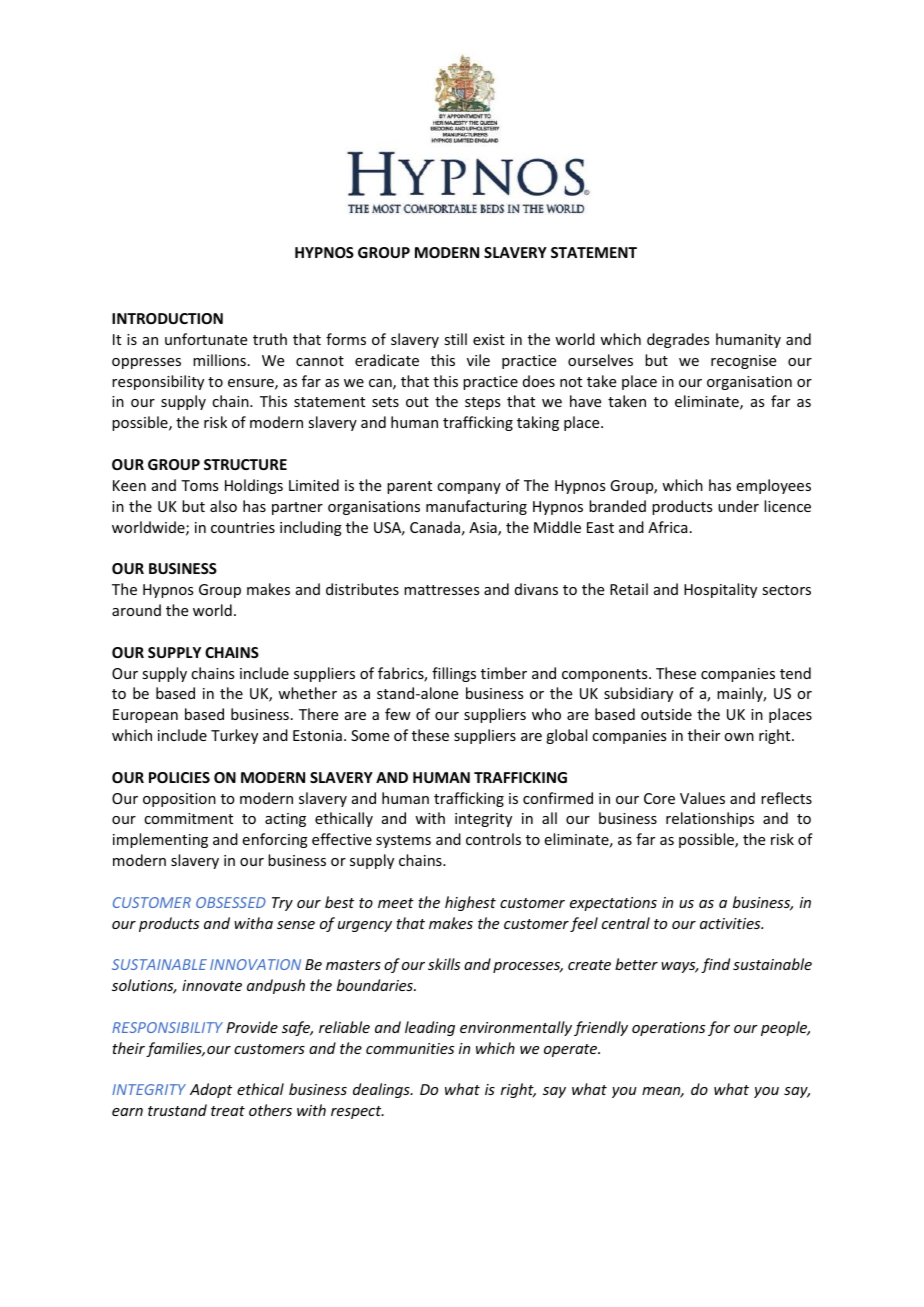 The image size is (924, 1307). What do you see at coordinates (493, 839) in the page?
I see `controls` at bounding box center [493, 839].
